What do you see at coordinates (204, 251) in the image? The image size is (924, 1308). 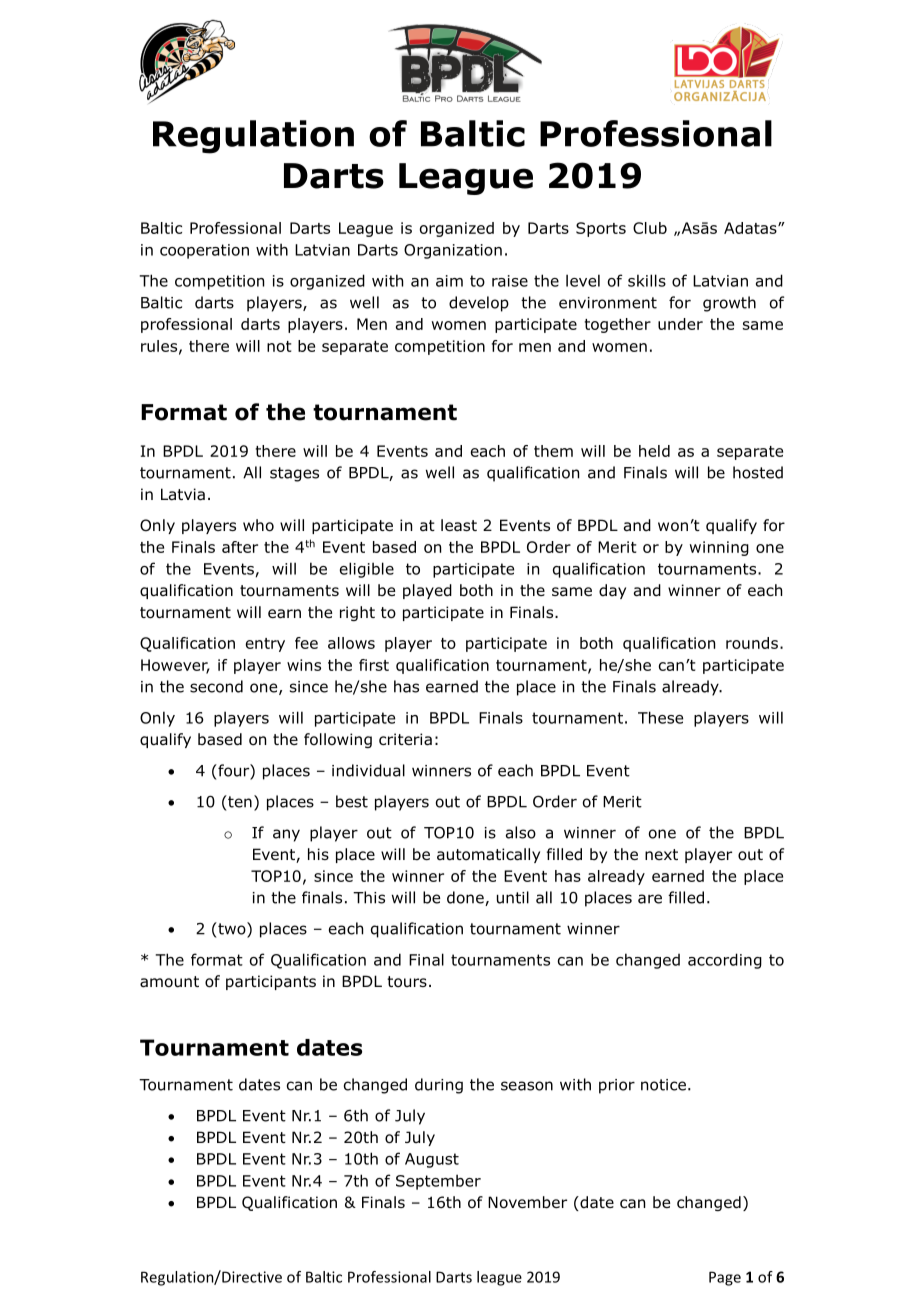 I see `cooperation` at bounding box center [204, 251].
